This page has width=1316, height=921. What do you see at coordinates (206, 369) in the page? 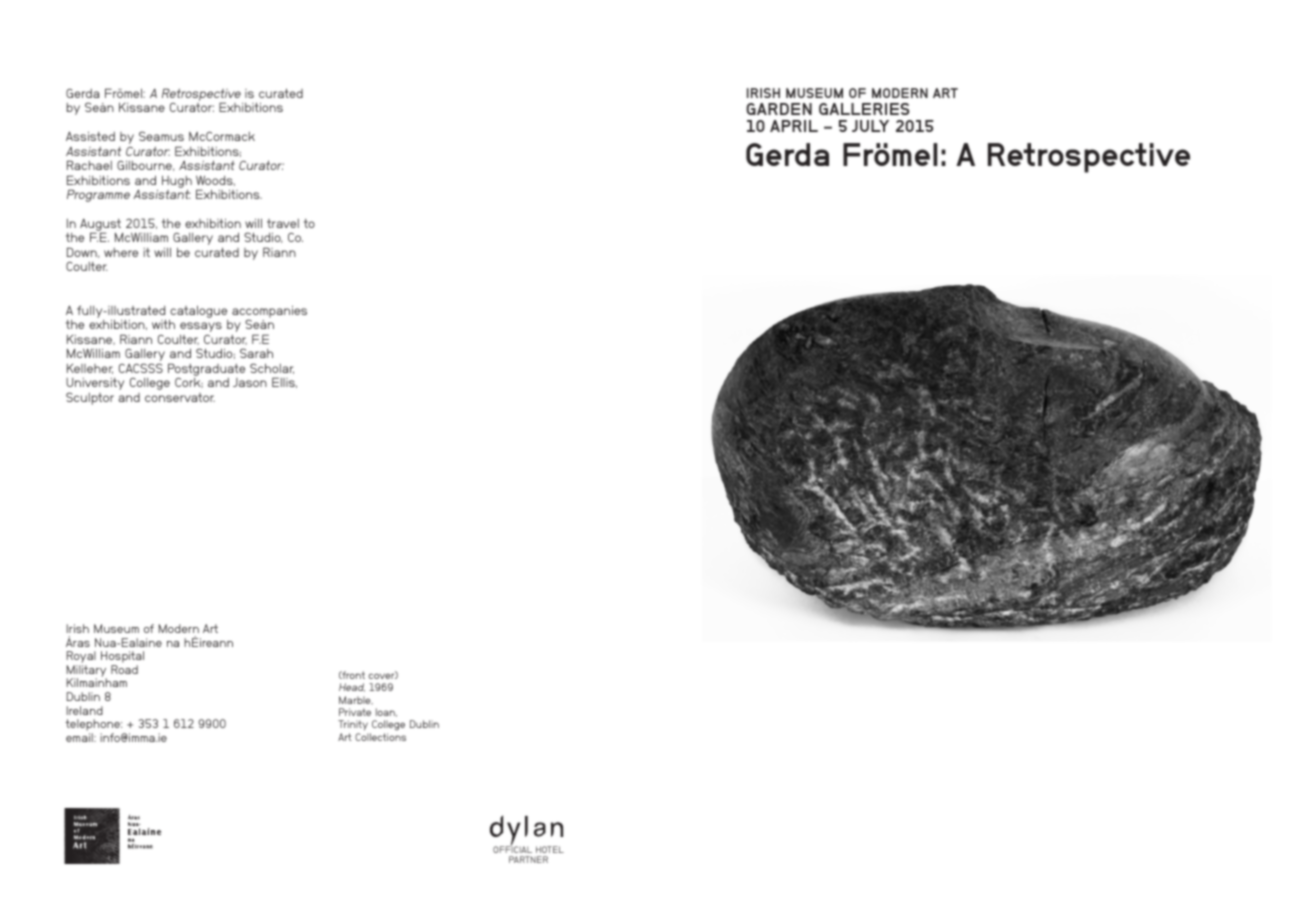
I see `Postgraduate` at bounding box center [206, 369].
